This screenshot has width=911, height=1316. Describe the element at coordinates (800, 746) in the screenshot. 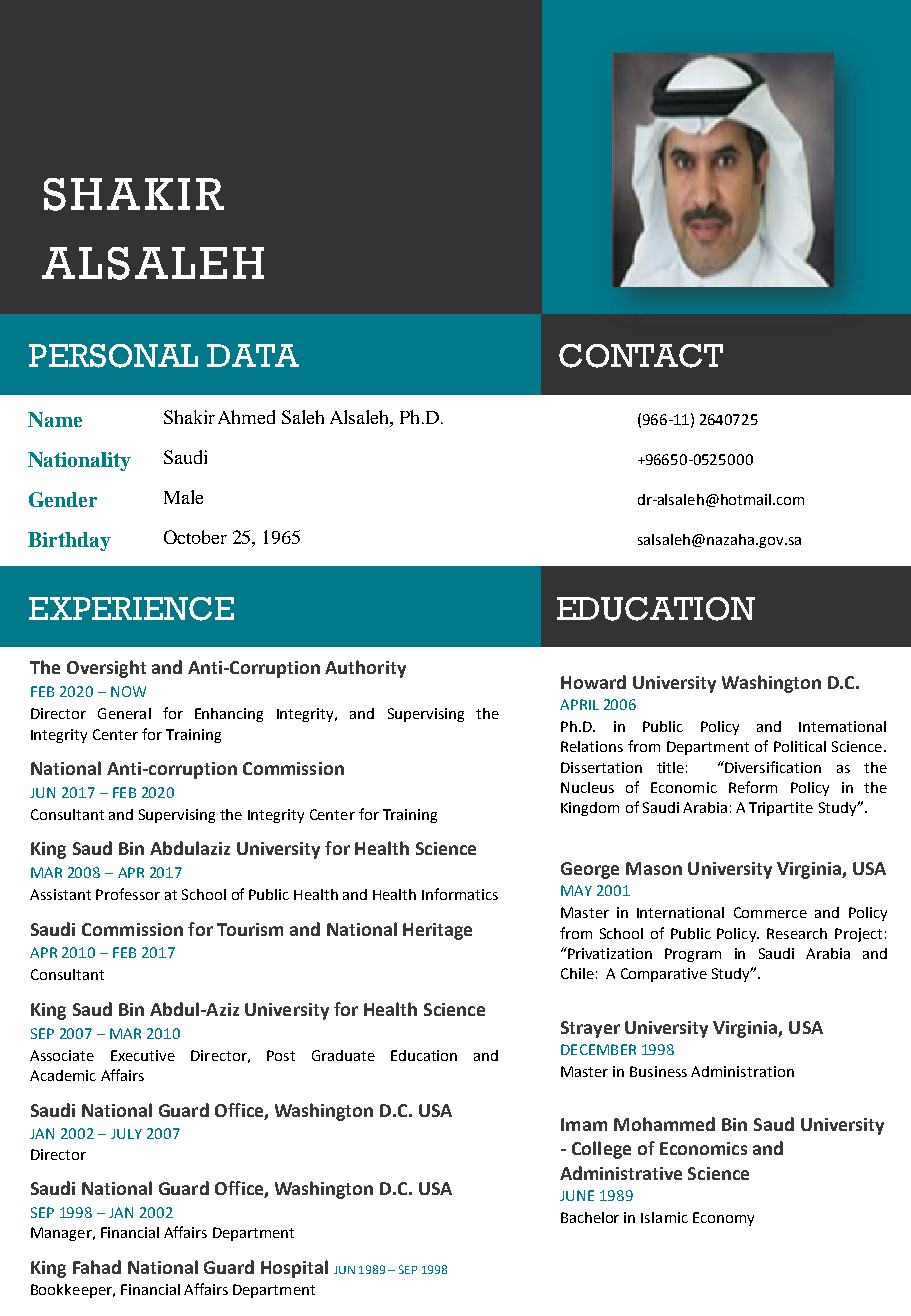

I see `Political` at that location.
